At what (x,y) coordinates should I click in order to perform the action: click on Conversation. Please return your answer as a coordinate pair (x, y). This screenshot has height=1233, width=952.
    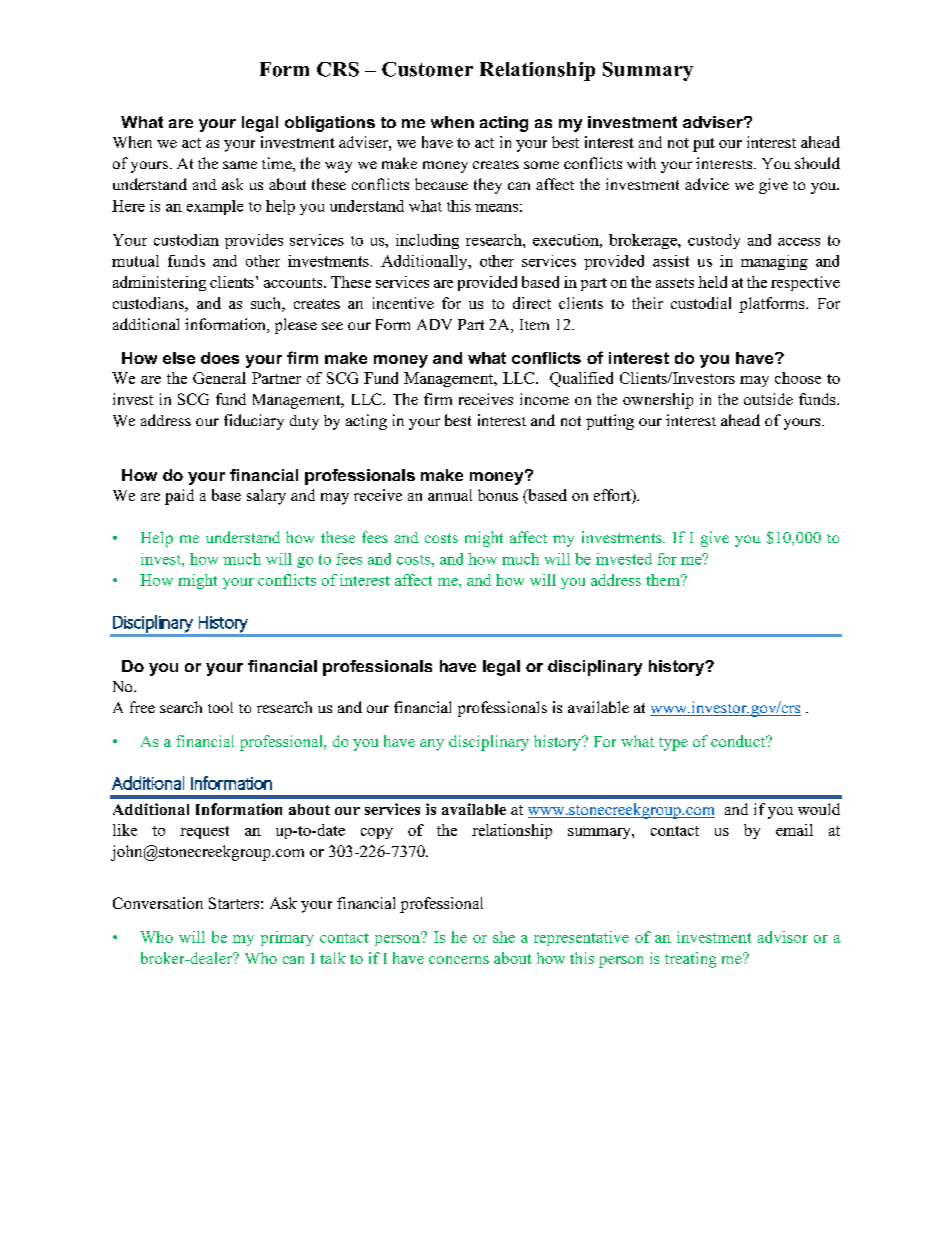
    Looking at the image, I should click on (158, 903).
